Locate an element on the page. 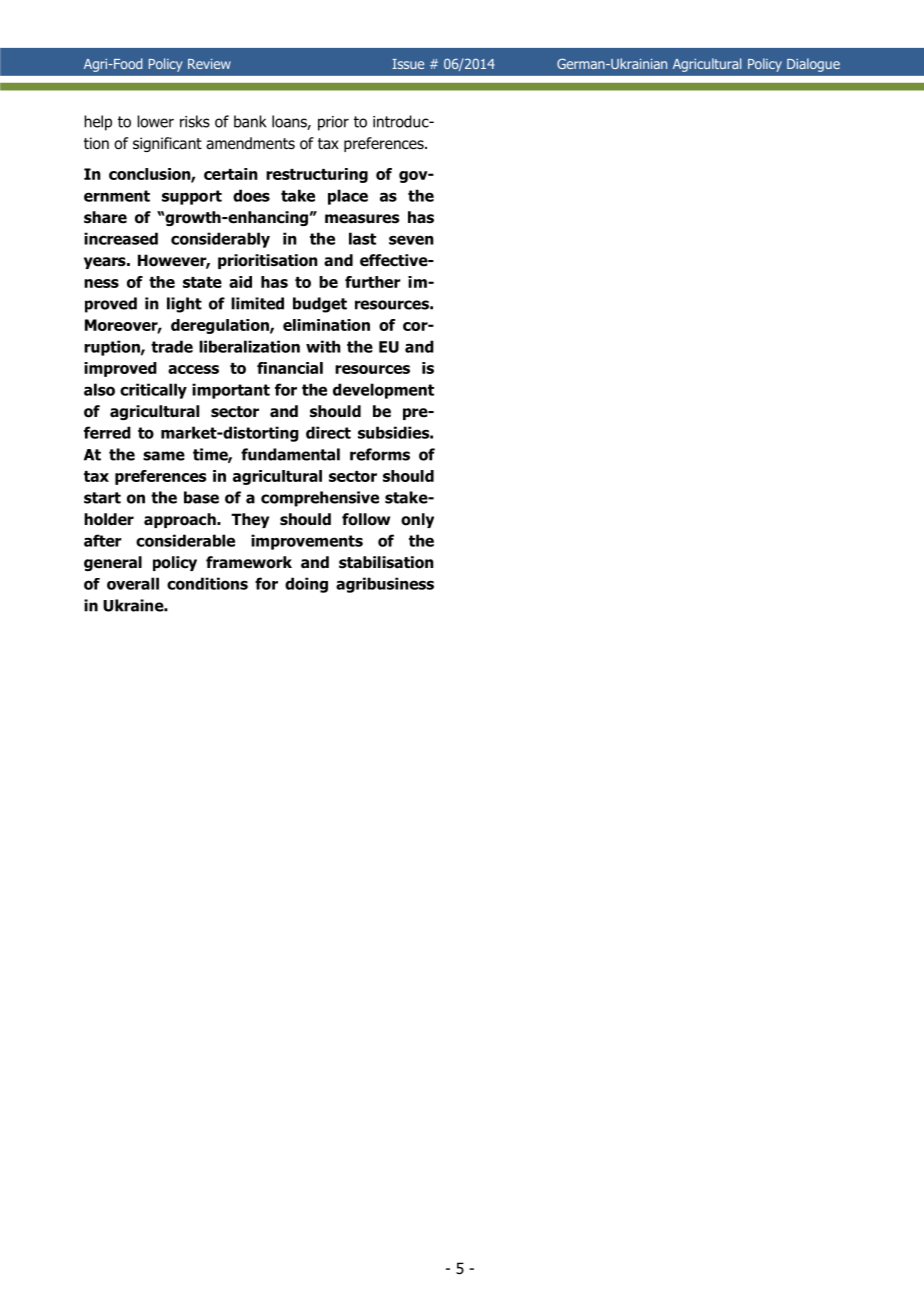  only is located at coordinates (417, 520).
